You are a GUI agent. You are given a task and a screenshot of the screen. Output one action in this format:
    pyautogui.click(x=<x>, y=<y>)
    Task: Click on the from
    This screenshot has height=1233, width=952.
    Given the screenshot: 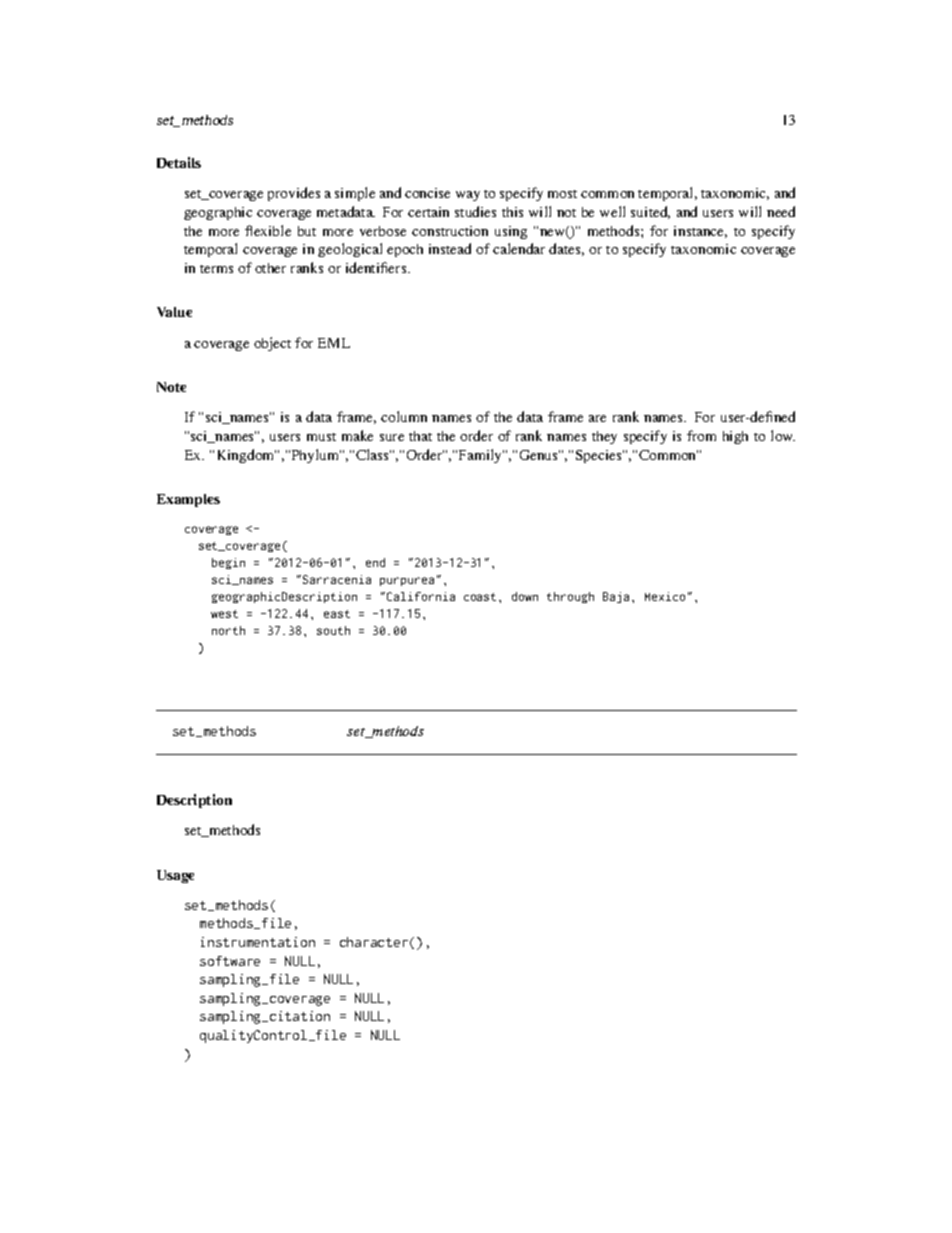 What is the action you would take?
    pyautogui.click(x=701, y=435)
